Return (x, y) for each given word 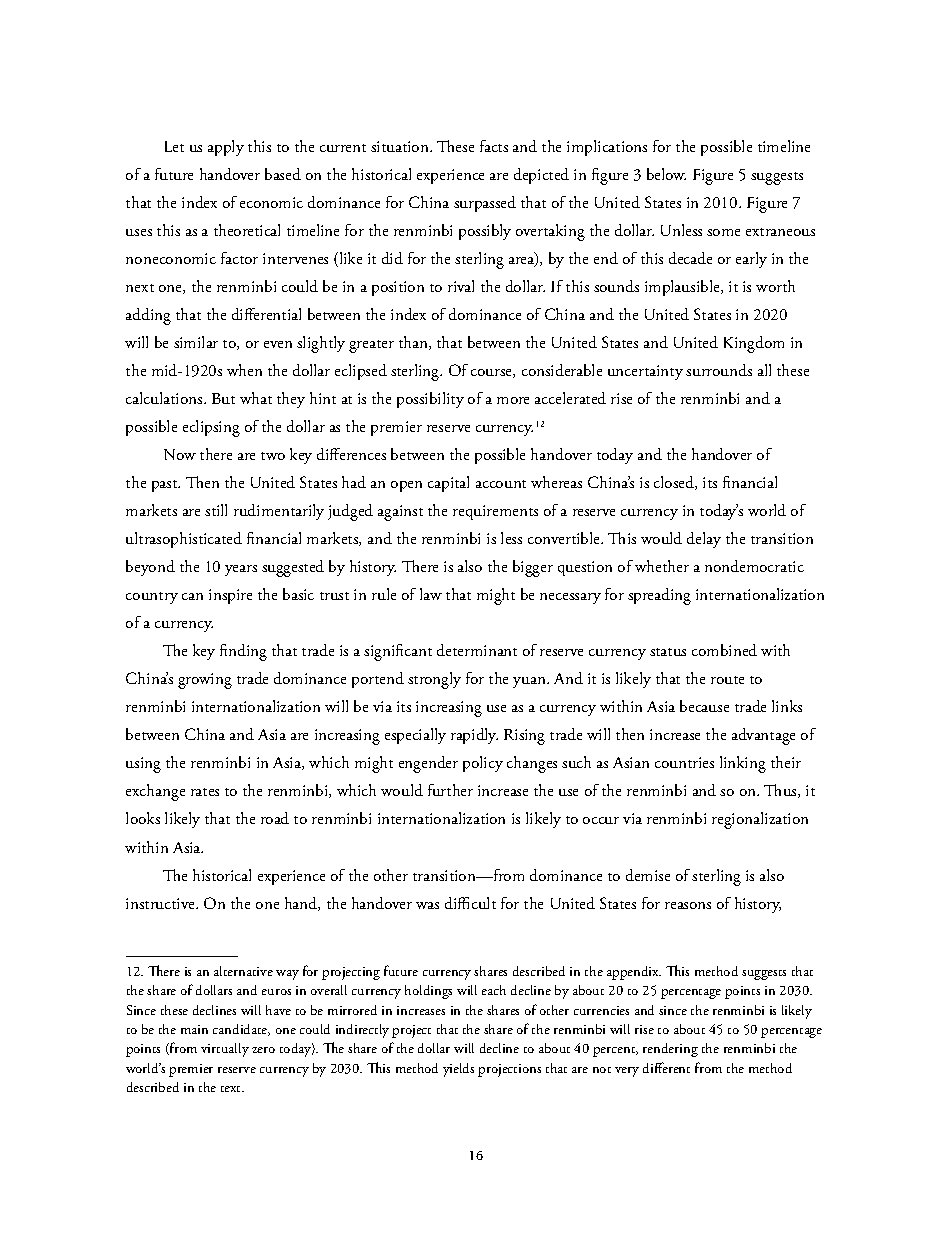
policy (483, 764)
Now (180, 454)
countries (684, 762)
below (666, 174)
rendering (670, 1050)
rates (205, 792)
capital (448, 484)
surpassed (485, 204)
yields (458, 1070)
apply (226, 148)
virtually (225, 1050)
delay (704, 540)
